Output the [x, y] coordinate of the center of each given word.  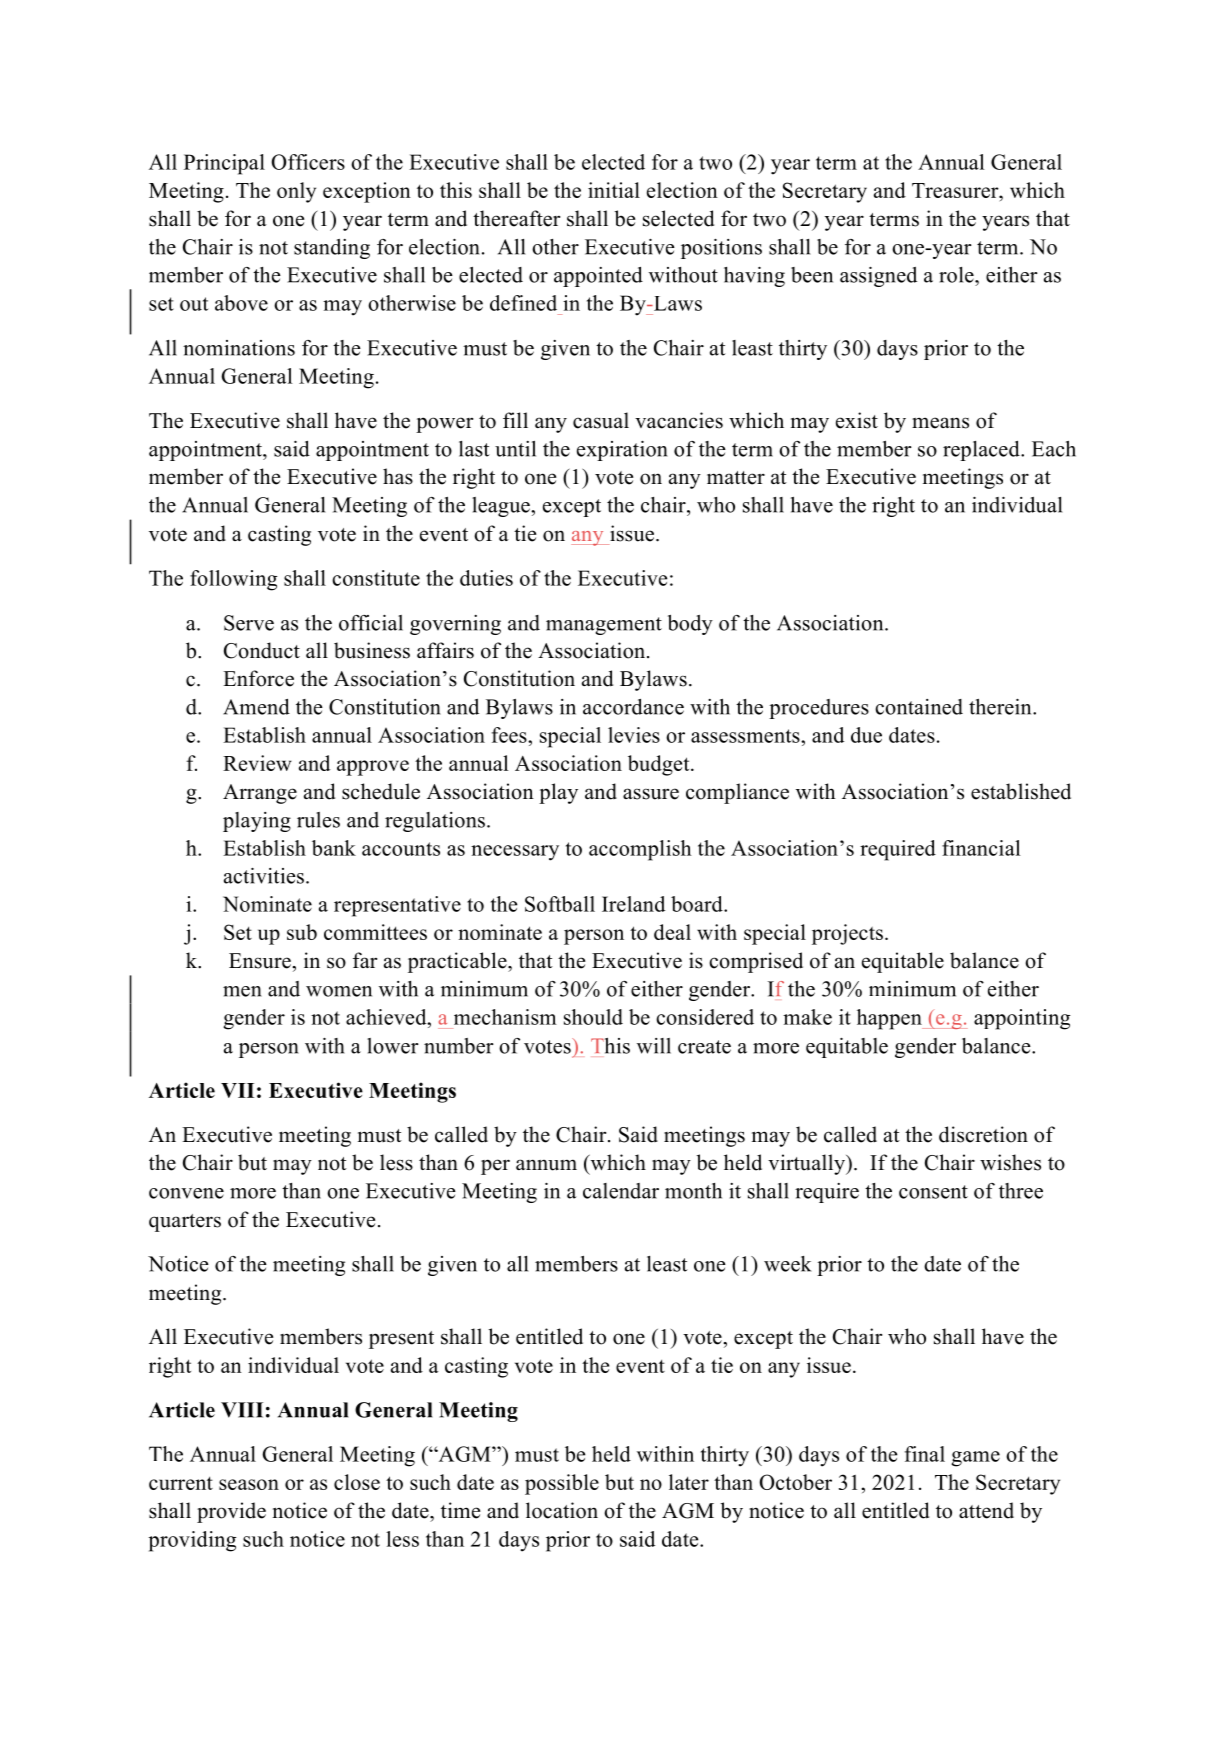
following [233, 580]
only [296, 192]
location [562, 1510]
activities [264, 876]
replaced [982, 451]
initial [614, 190]
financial [981, 848]
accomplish [640, 850]
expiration [622, 451]
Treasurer [956, 190]
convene [186, 1193]
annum [546, 1165]
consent [933, 1192]
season [249, 1484]
